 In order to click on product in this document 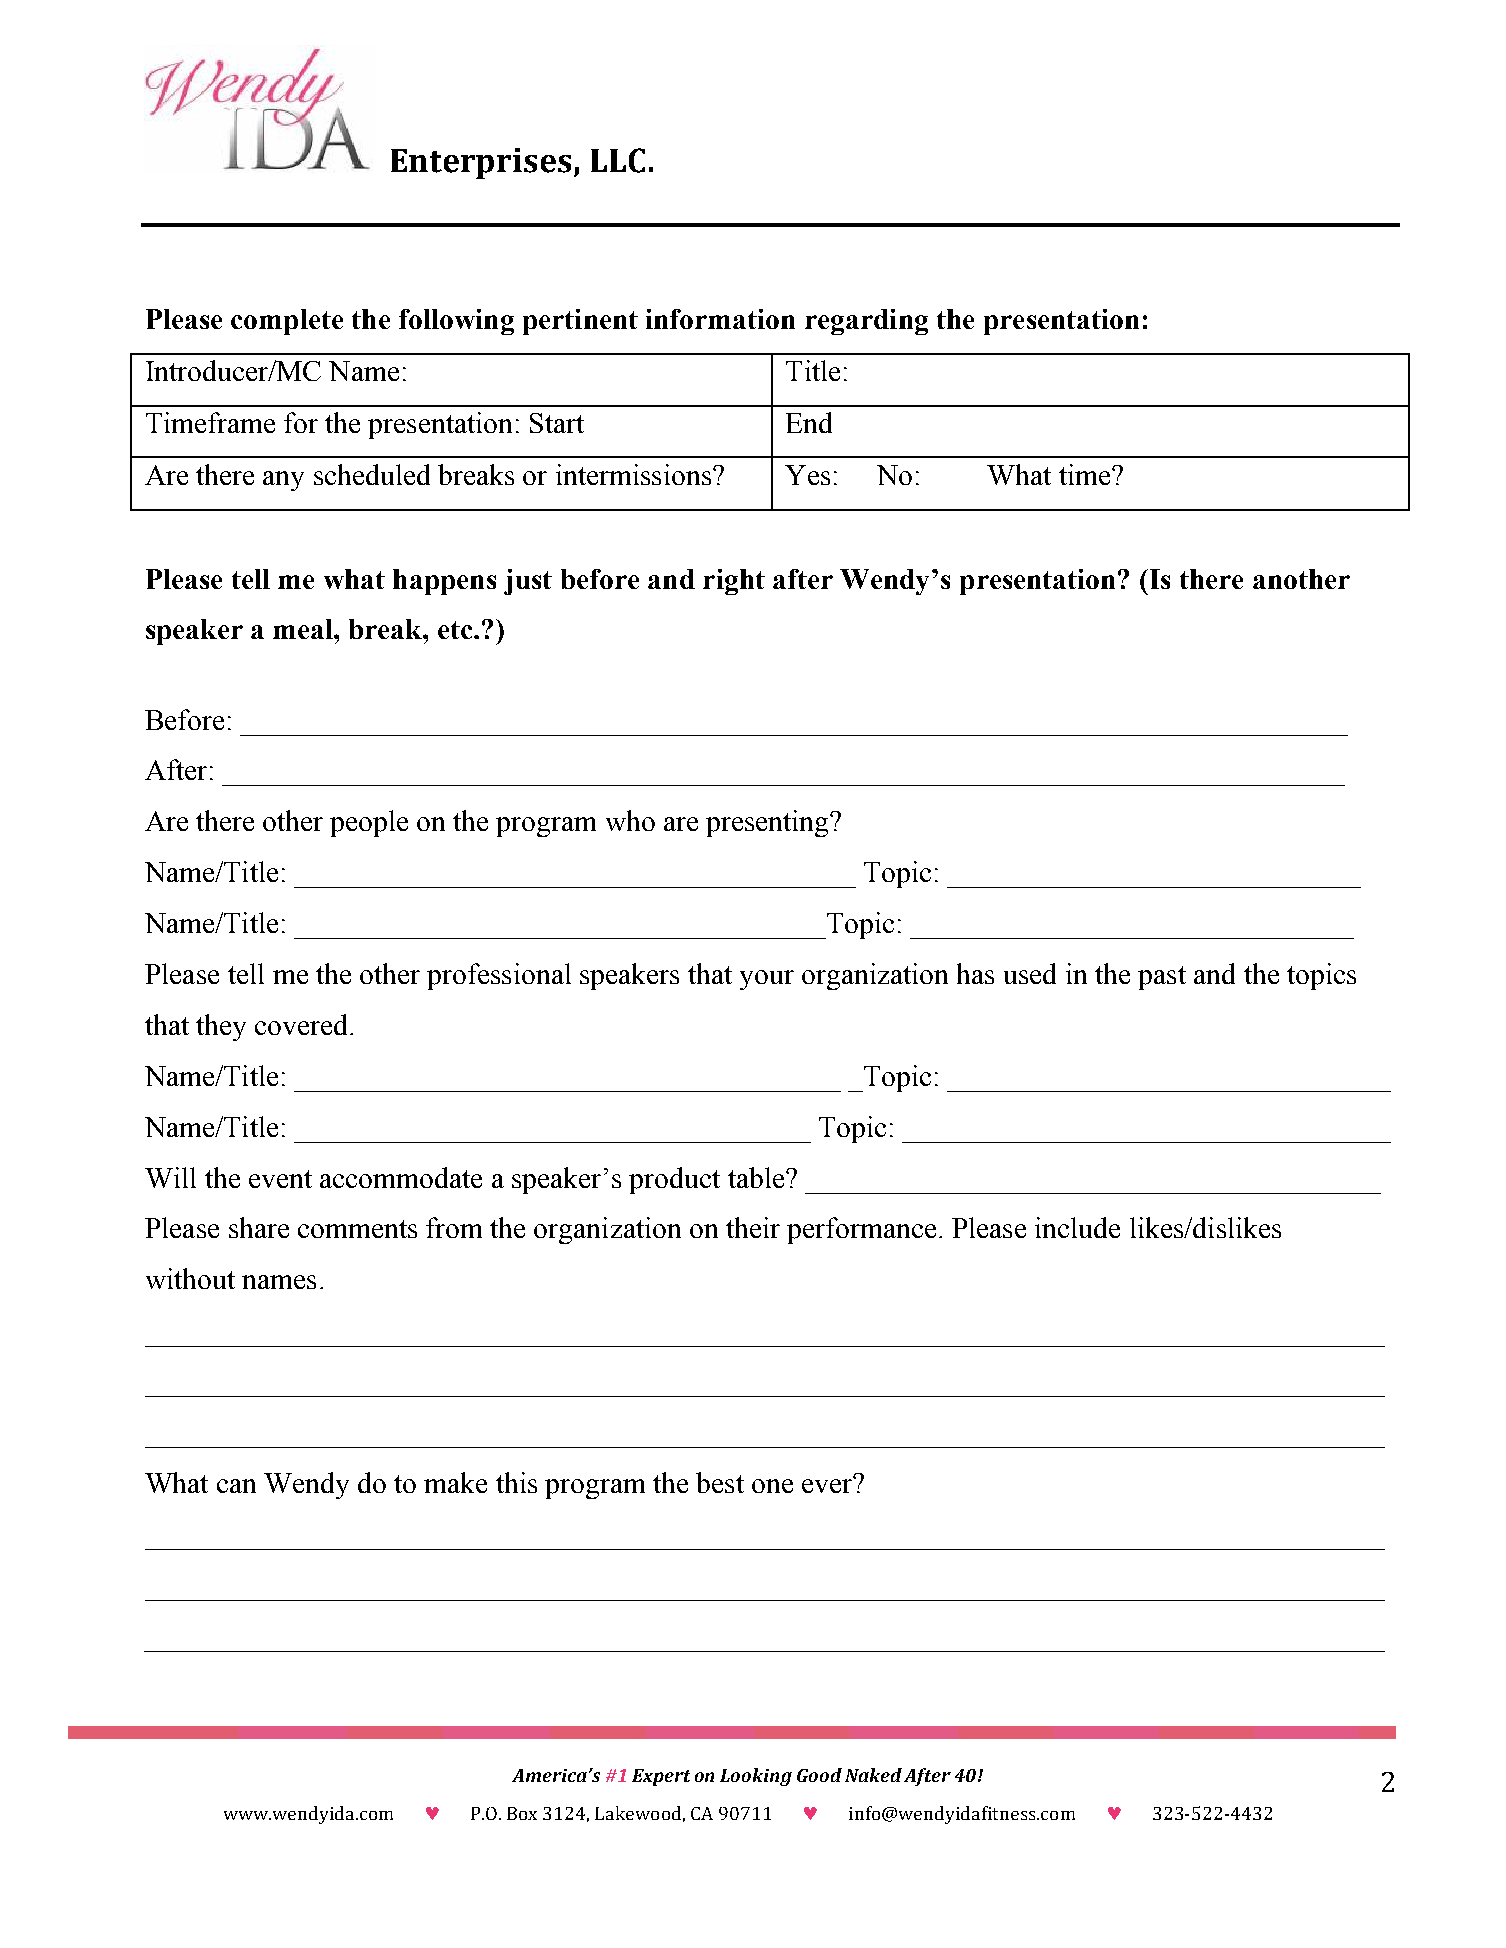, I will do `click(674, 1180)`.
